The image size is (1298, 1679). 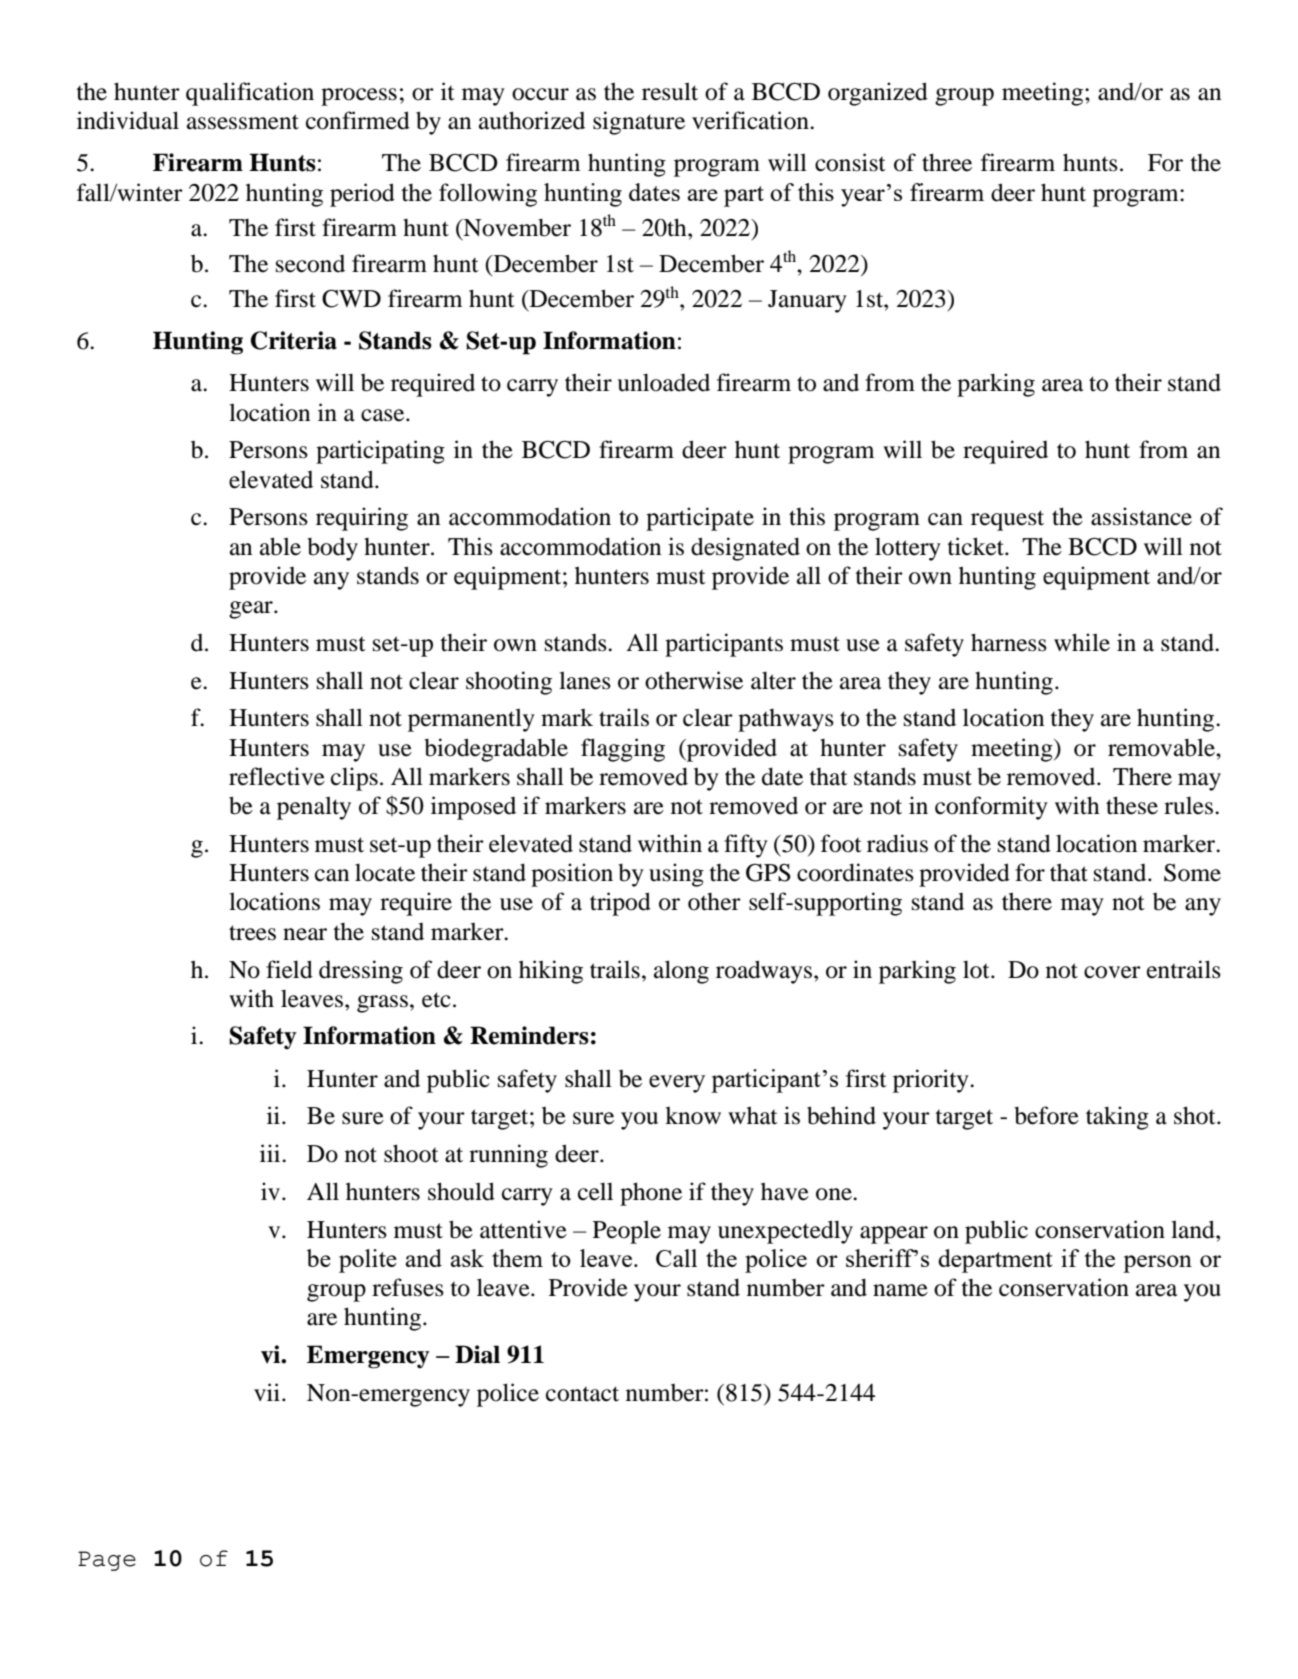 What do you see at coordinates (651, 1194) in the screenshot?
I see `phone` at bounding box center [651, 1194].
